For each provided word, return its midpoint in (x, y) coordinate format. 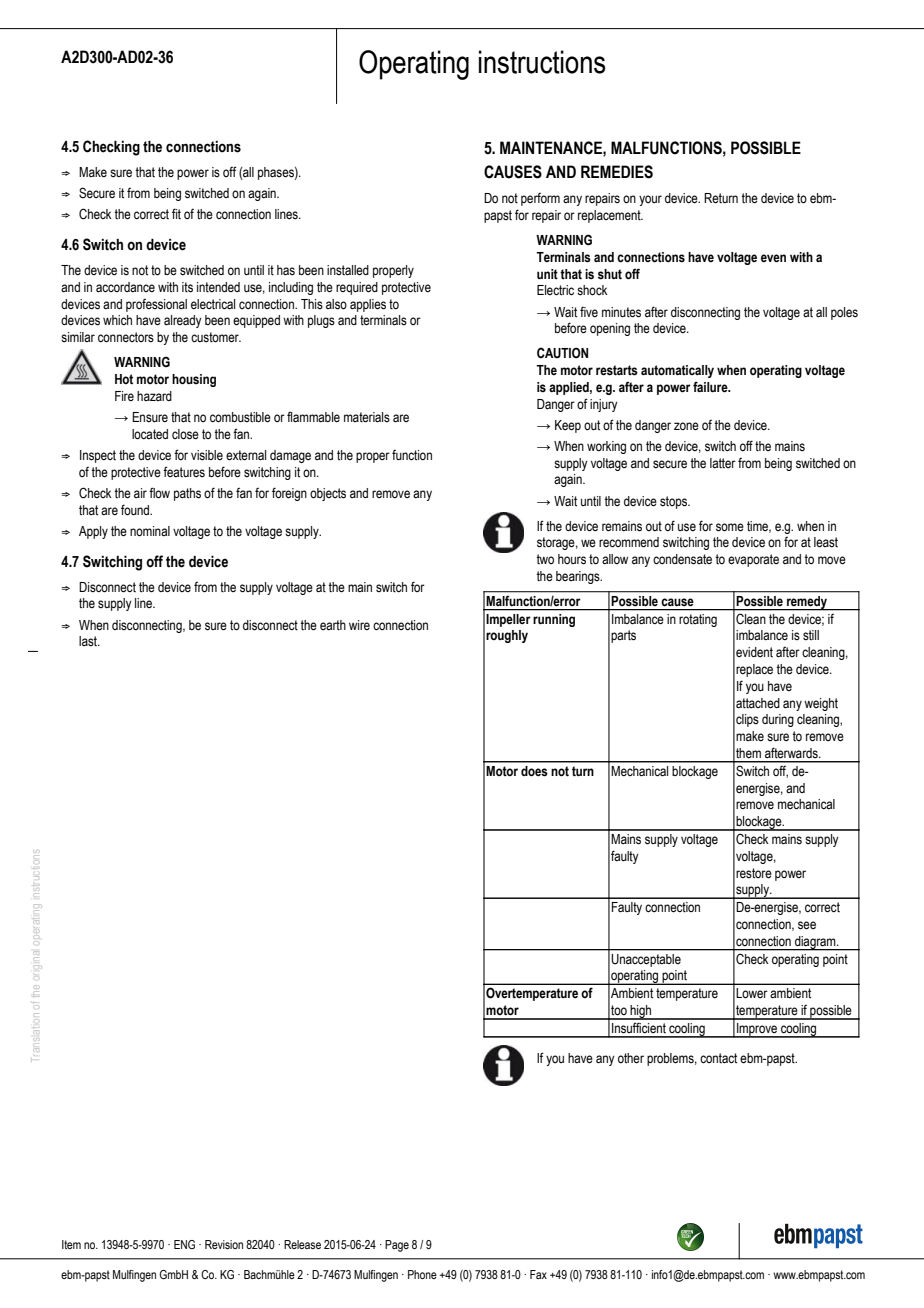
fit (176, 213)
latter (723, 463)
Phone (422, 1274)
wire (359, 625)
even (773, 258)
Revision (224, 1244)
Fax (538, 1274)
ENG (184, 1244)
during (778, 720)
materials (367, 417)
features (184, 472)
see (807, 925)
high (641, 1012)
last (89, 641)
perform (540, 199)
